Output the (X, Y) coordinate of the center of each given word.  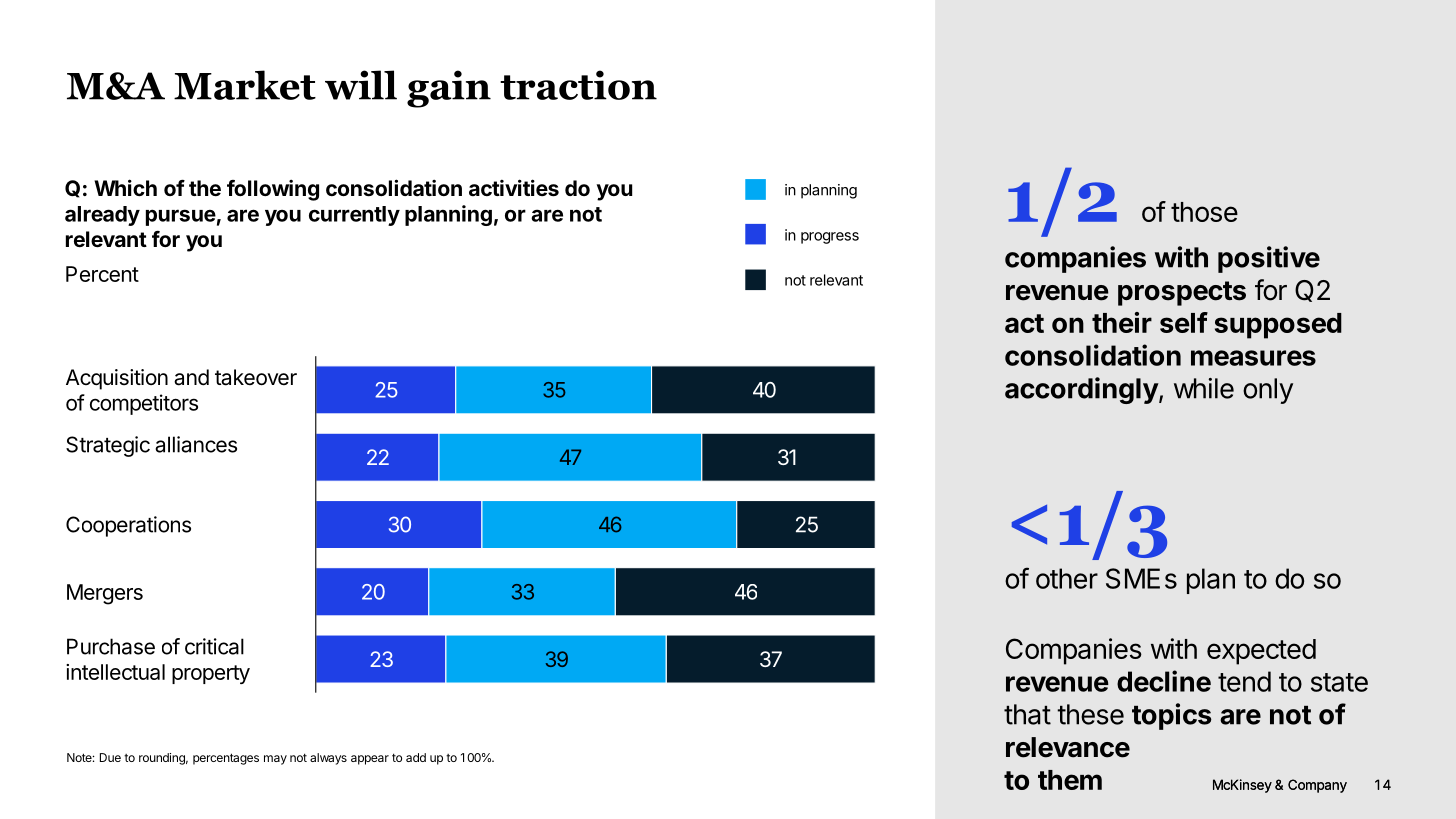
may (275, 760)
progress (830, 238)
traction (578, 85)
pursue (181, 217)
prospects (1182, 293)
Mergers (105, 594)
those (1204, 212)
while (1204, 388)
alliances (196, 444)
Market (245, 85)
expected (1261, 652)
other (1067, 578)
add (416, 757)
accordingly (1082, 390)
